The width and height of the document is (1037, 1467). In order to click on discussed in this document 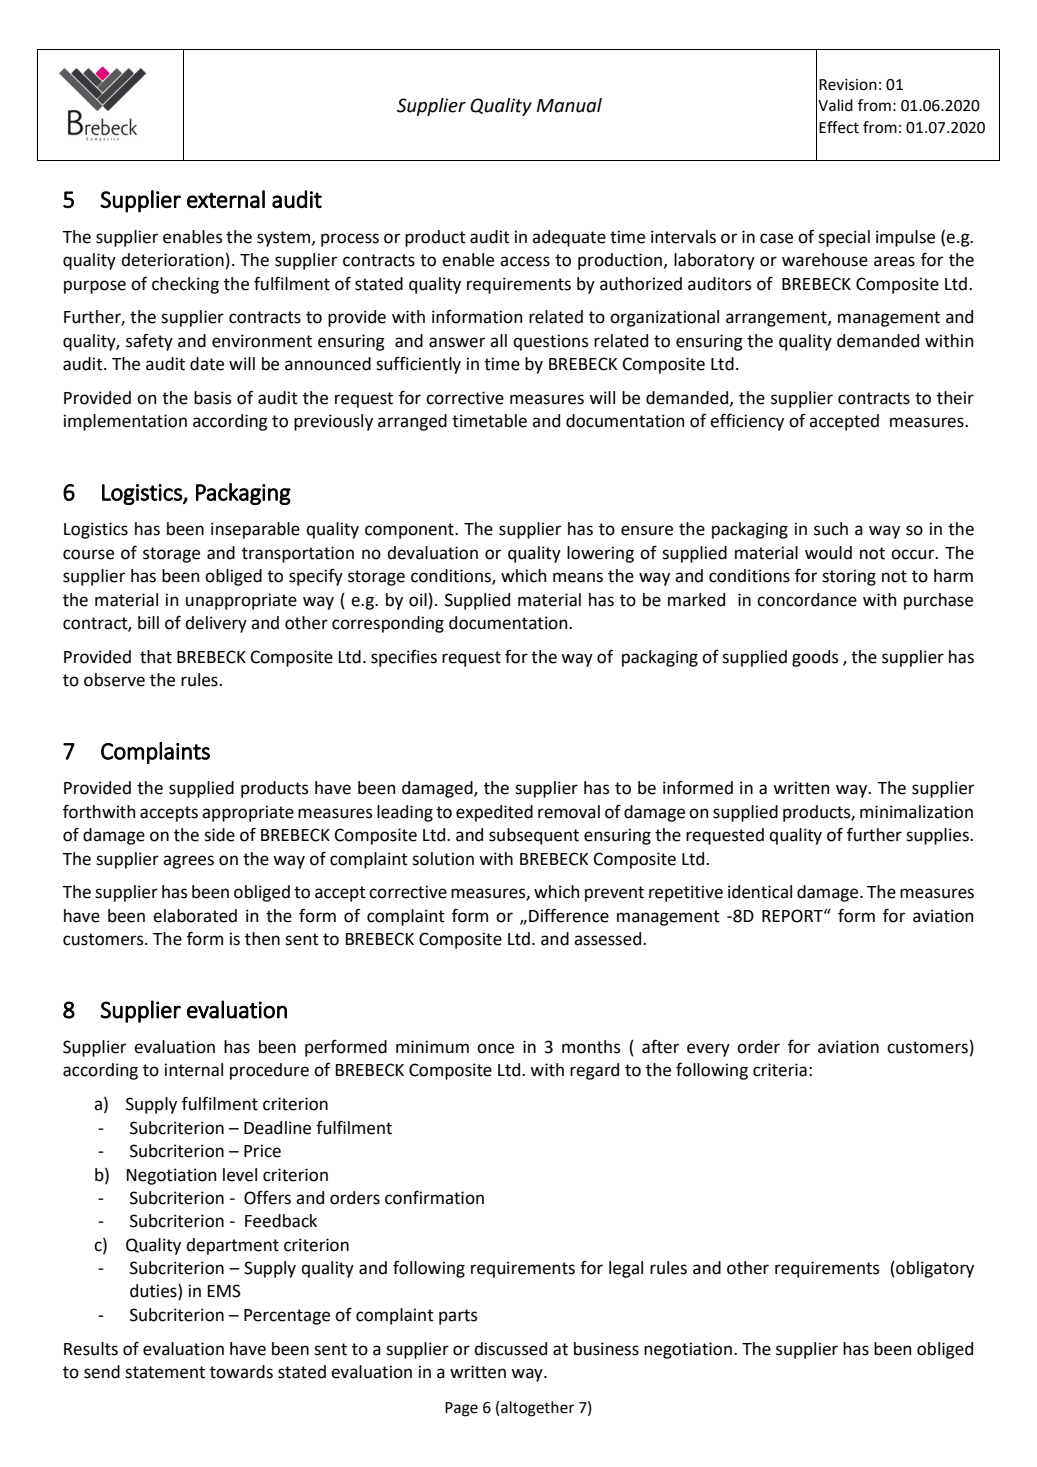, I will do `click(510, 1349)`.
